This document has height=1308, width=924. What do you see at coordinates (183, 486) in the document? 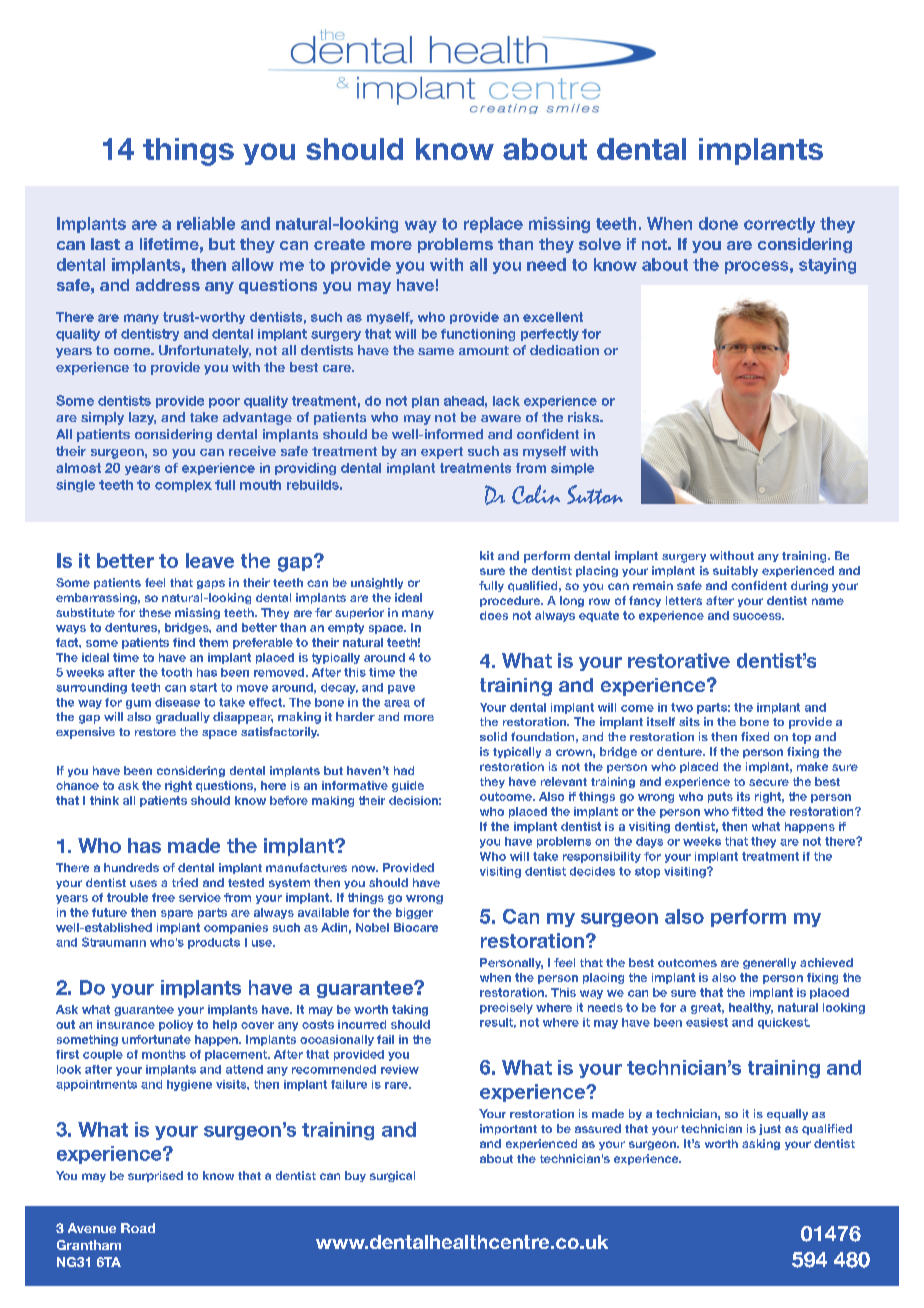
I see `complex` at bounding box center [183, 486].
